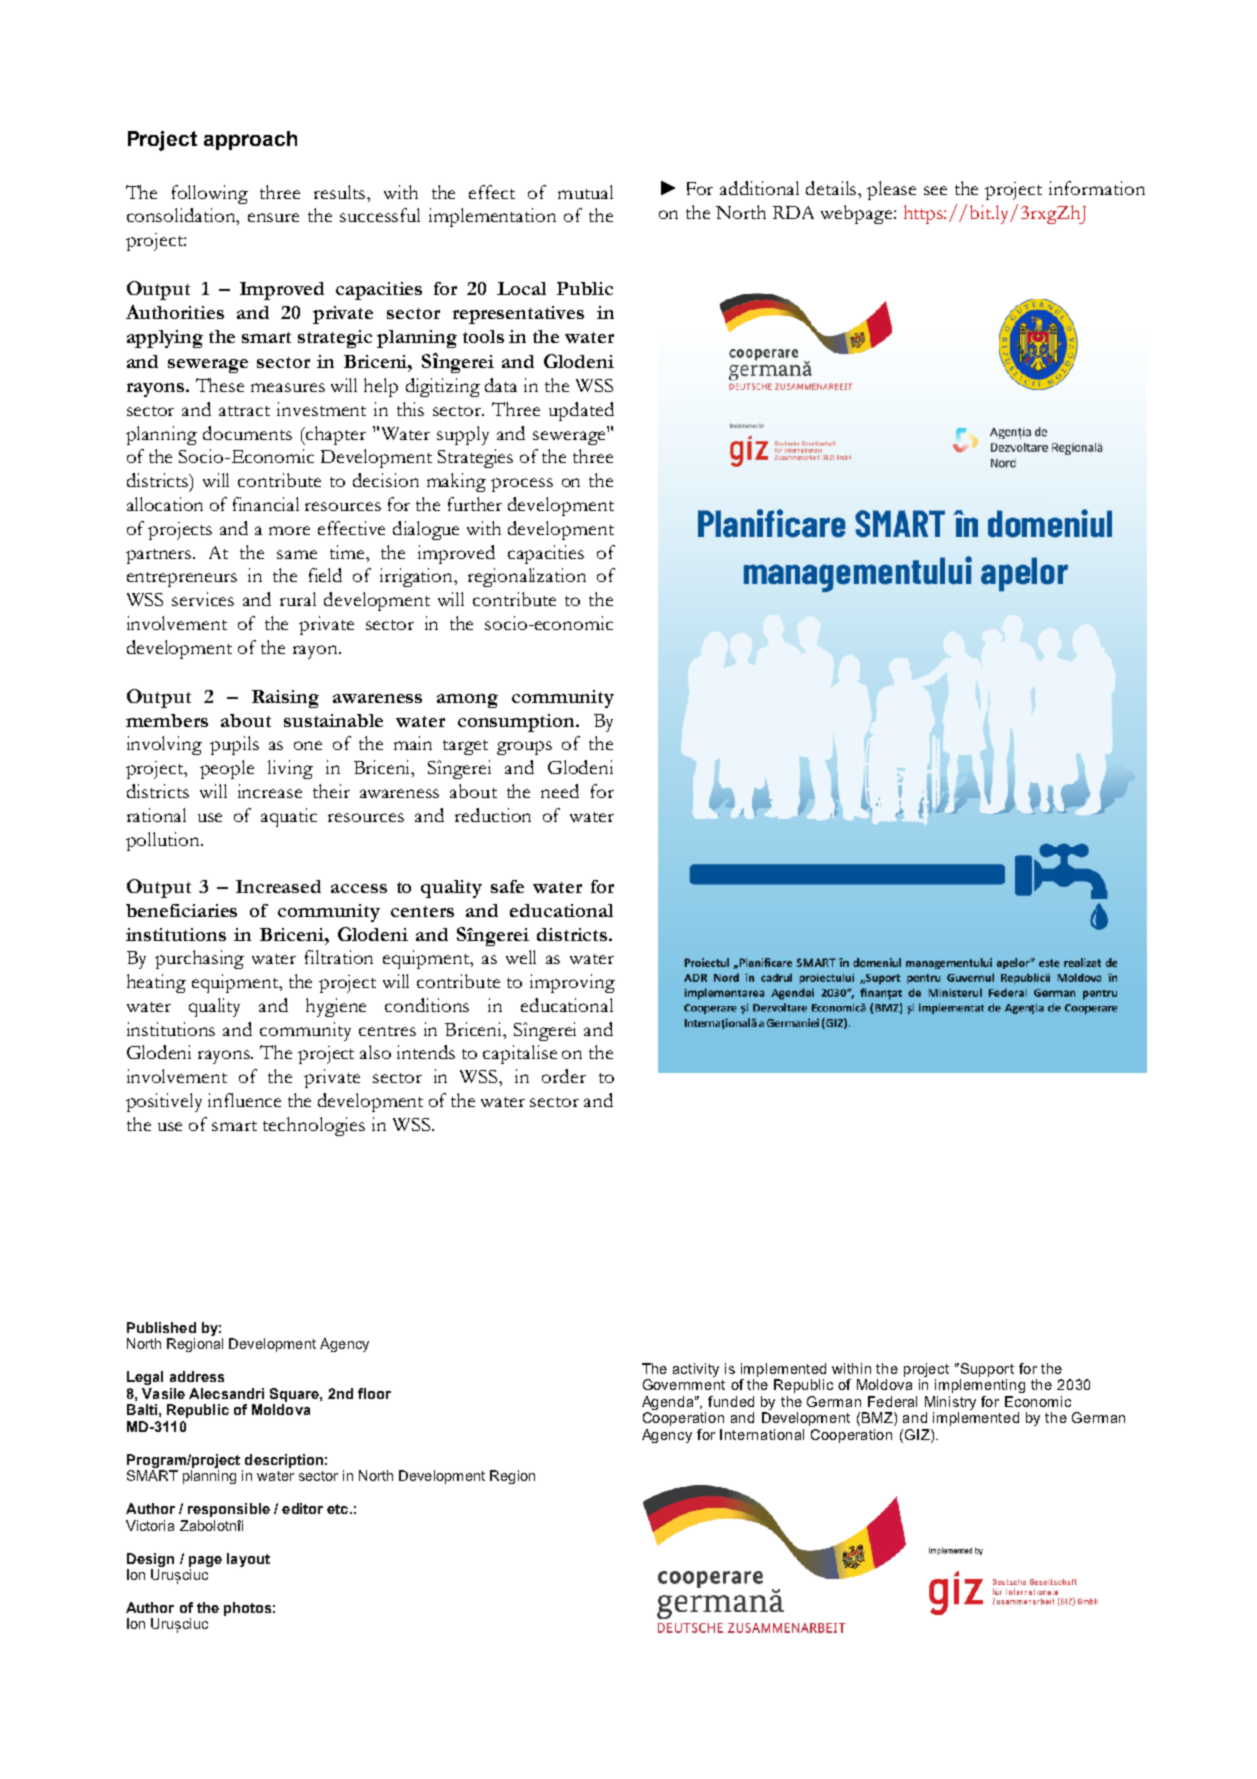 Image resolution: width=1257 pixels, height=1779 pixels. What do you see at coordinates (572, 983) in the screenshot?
I see `improving` at bounding box center [572, 983].
